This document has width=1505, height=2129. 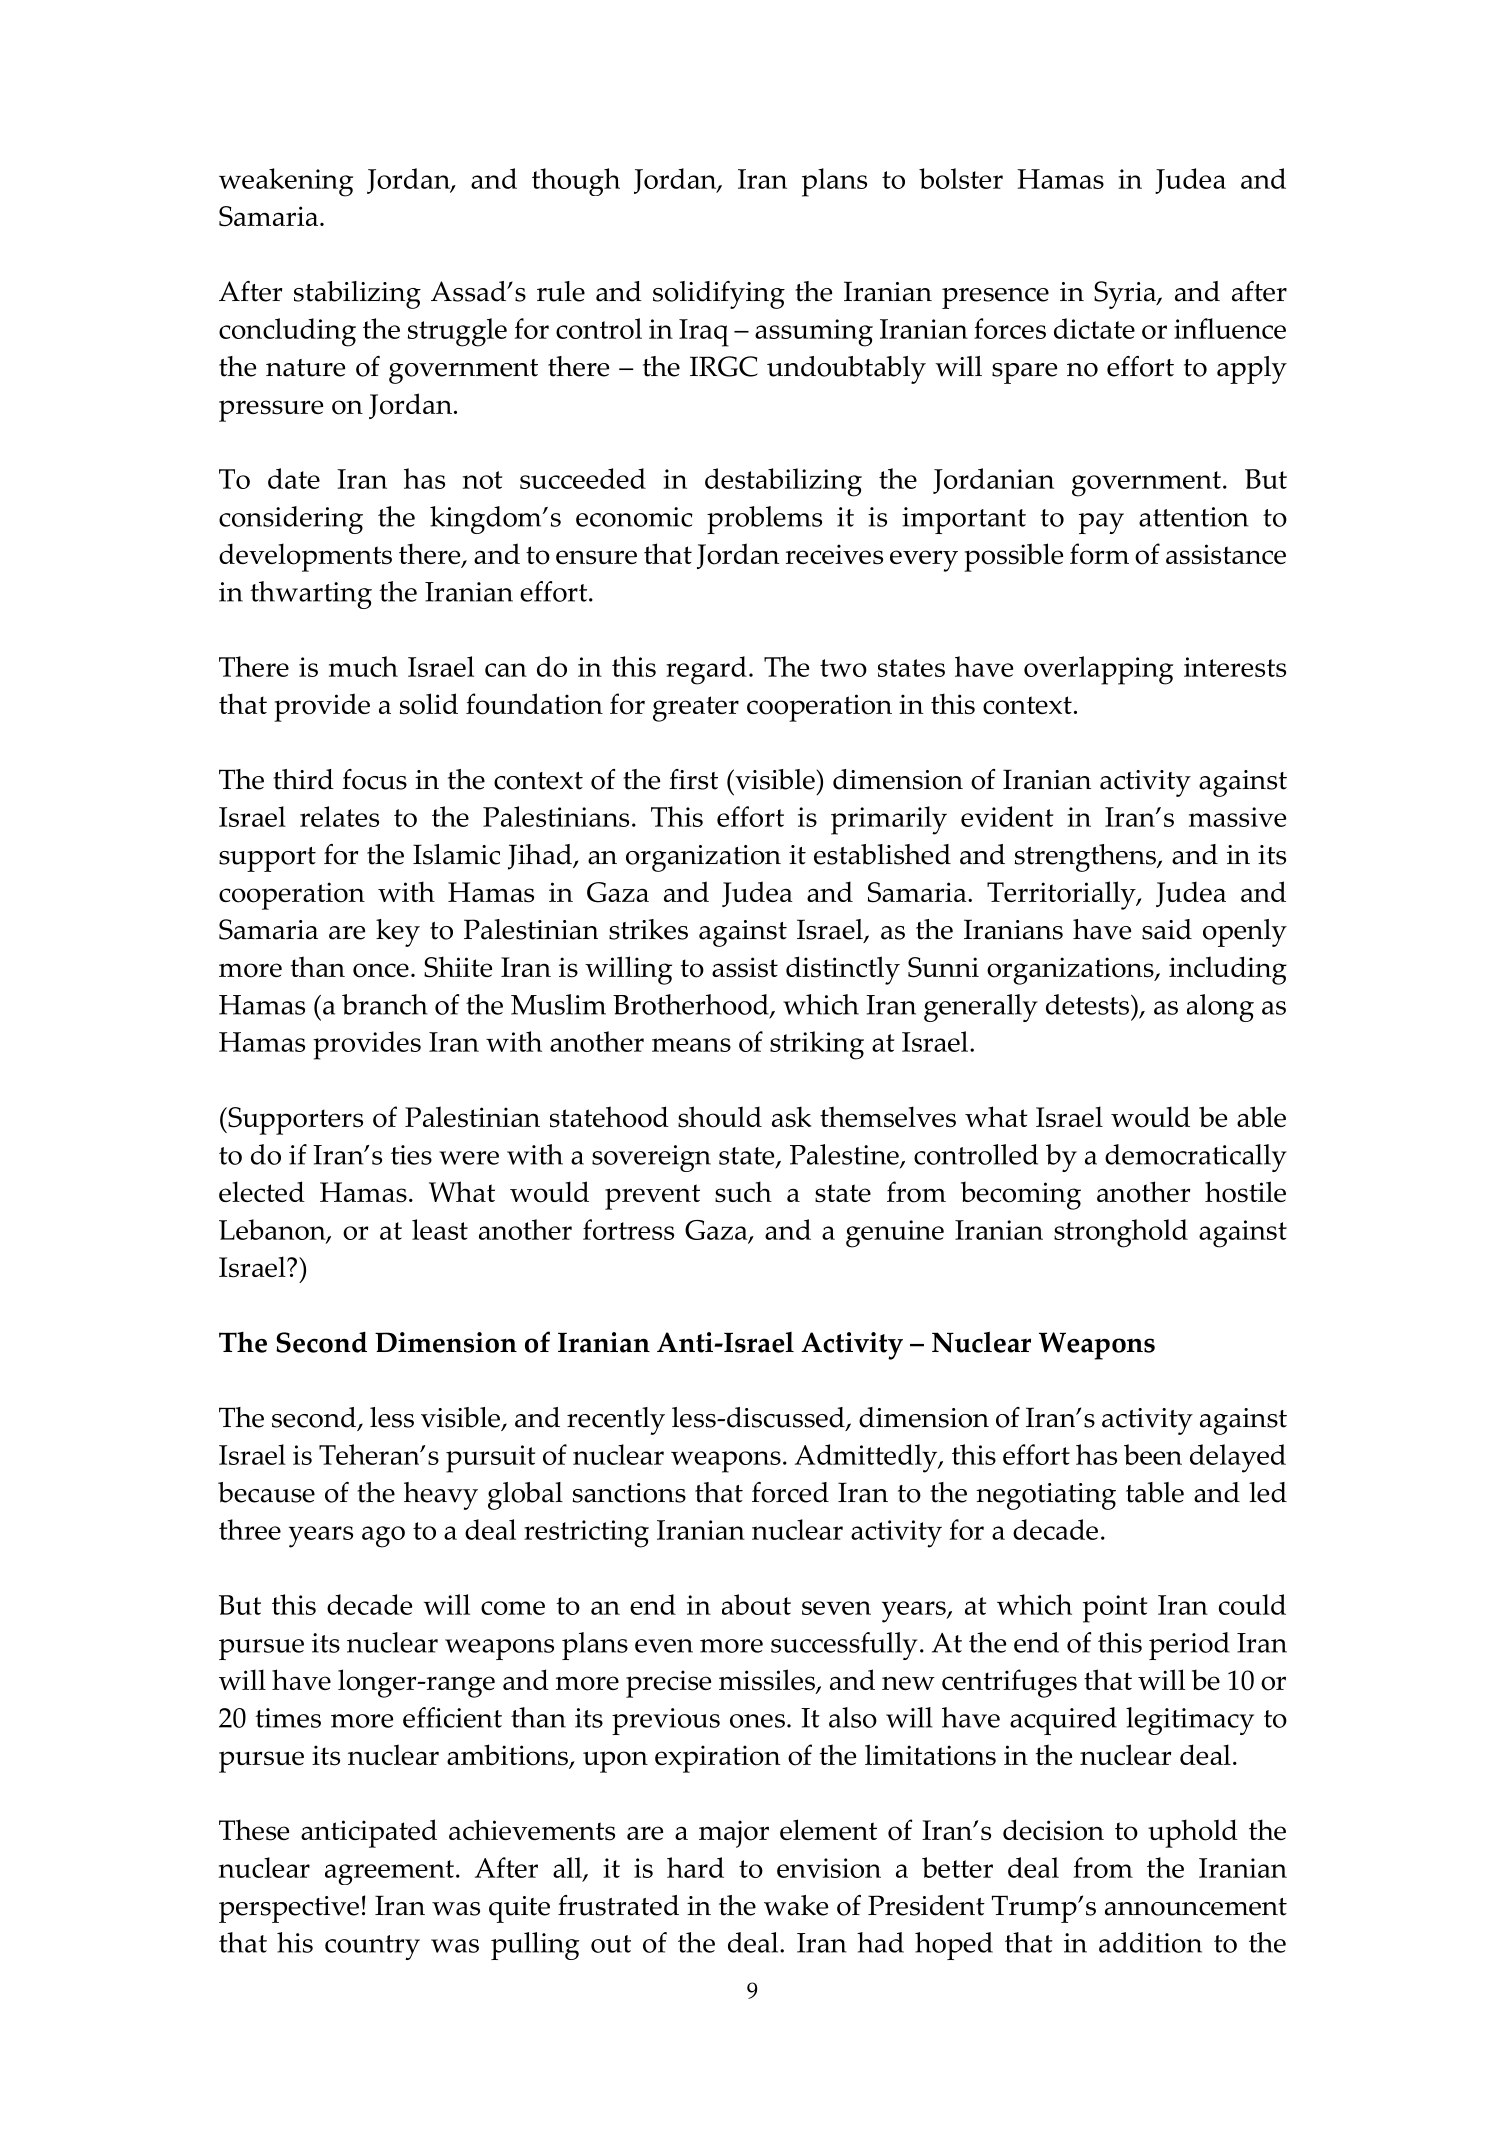 What do you see at coordinates (440, 1229) in the document?
I see `least` at bounding box center [440, 1229].
